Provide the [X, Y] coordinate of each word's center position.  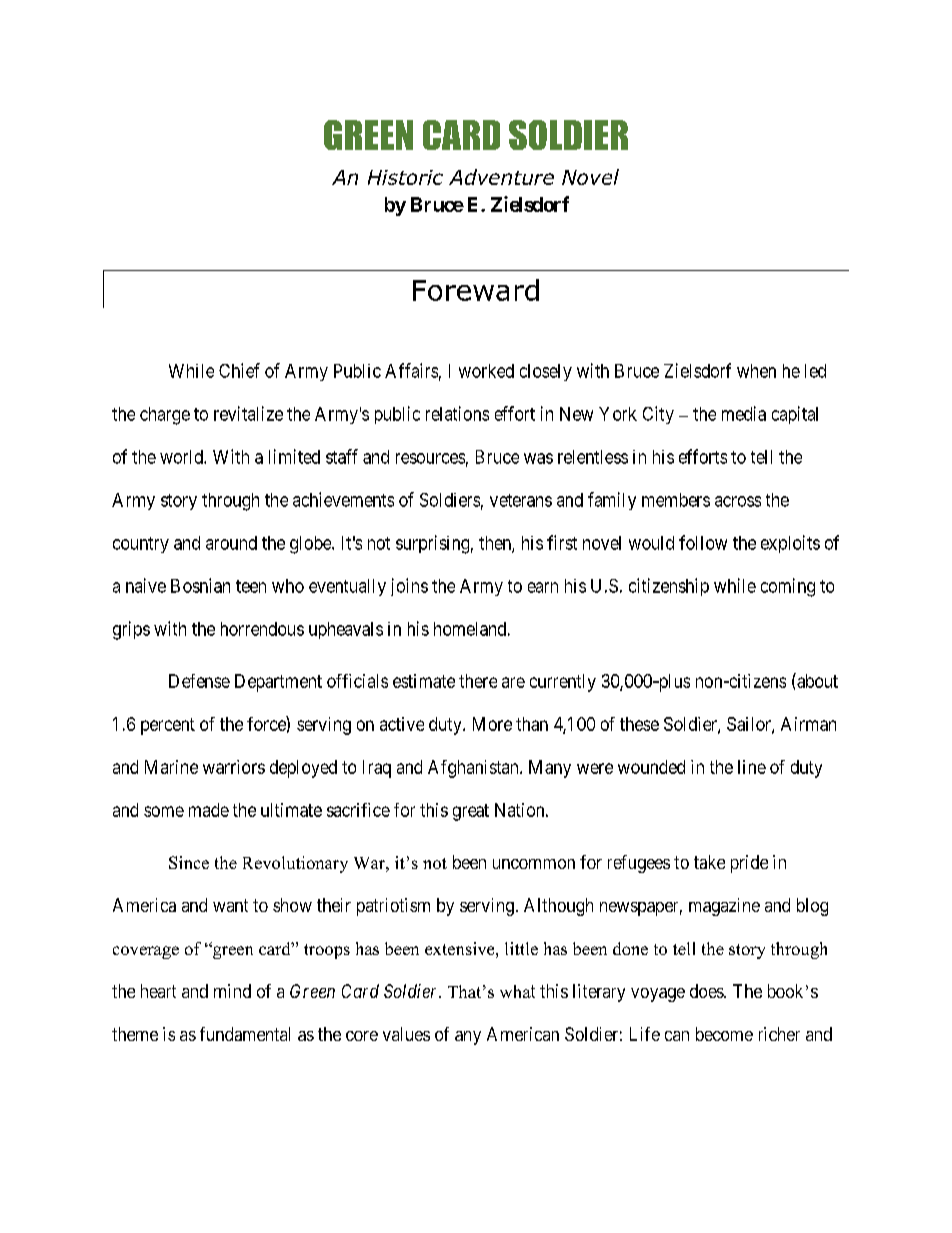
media [744, 413]
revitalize [248, 413]
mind [232, 991]
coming [788, 587]
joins [409, 587]
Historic [405, 177]
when [756, 371]
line [752, 767]
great [471, 812]
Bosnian [200, 585]
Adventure [501, 177]
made [209, 810]
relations [457, 413]
